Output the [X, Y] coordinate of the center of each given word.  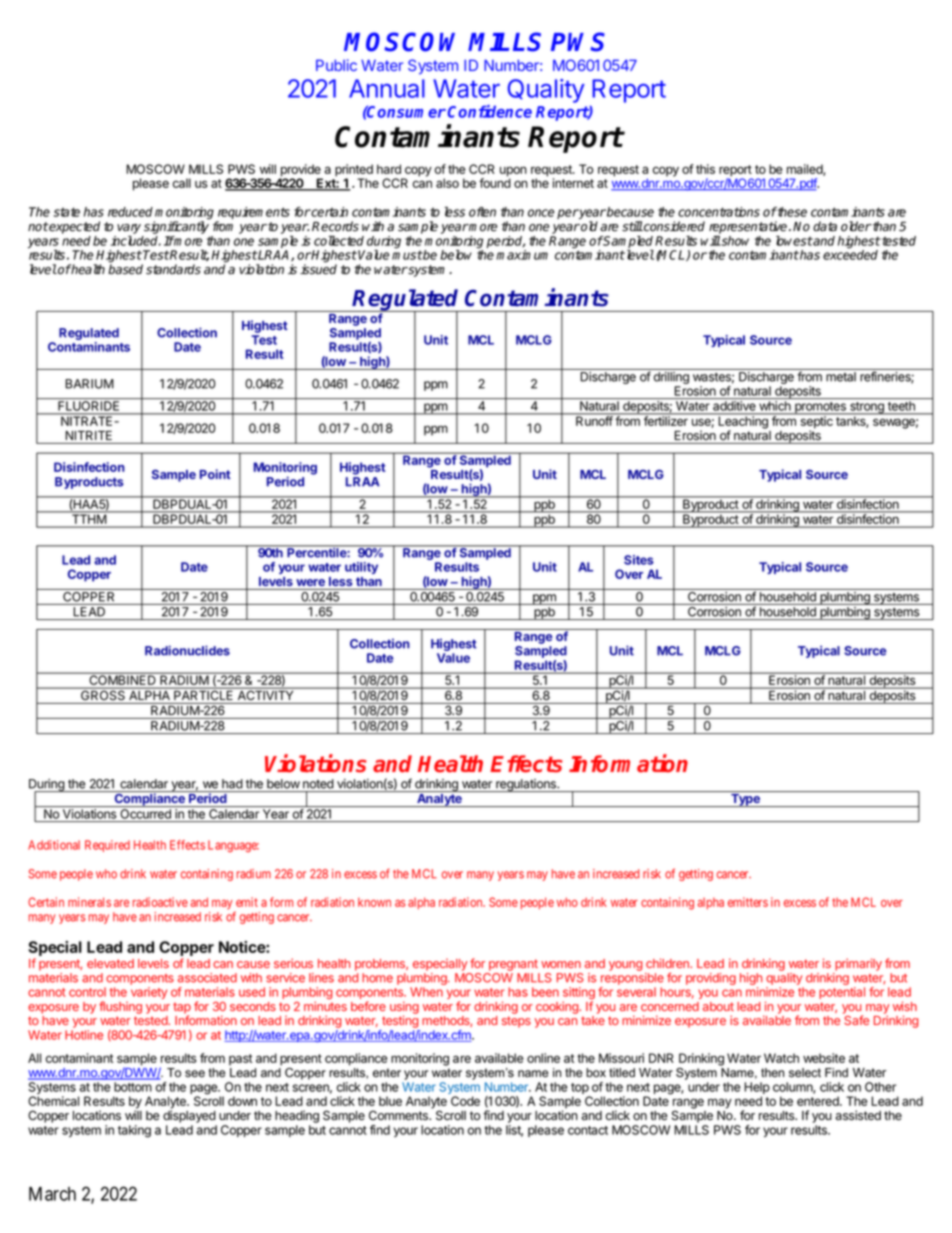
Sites [639, 560]
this [705, 169]
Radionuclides [187, 650]
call [182, 183]
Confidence [490, 111]
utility [361, 568]
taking [134, 1131]
